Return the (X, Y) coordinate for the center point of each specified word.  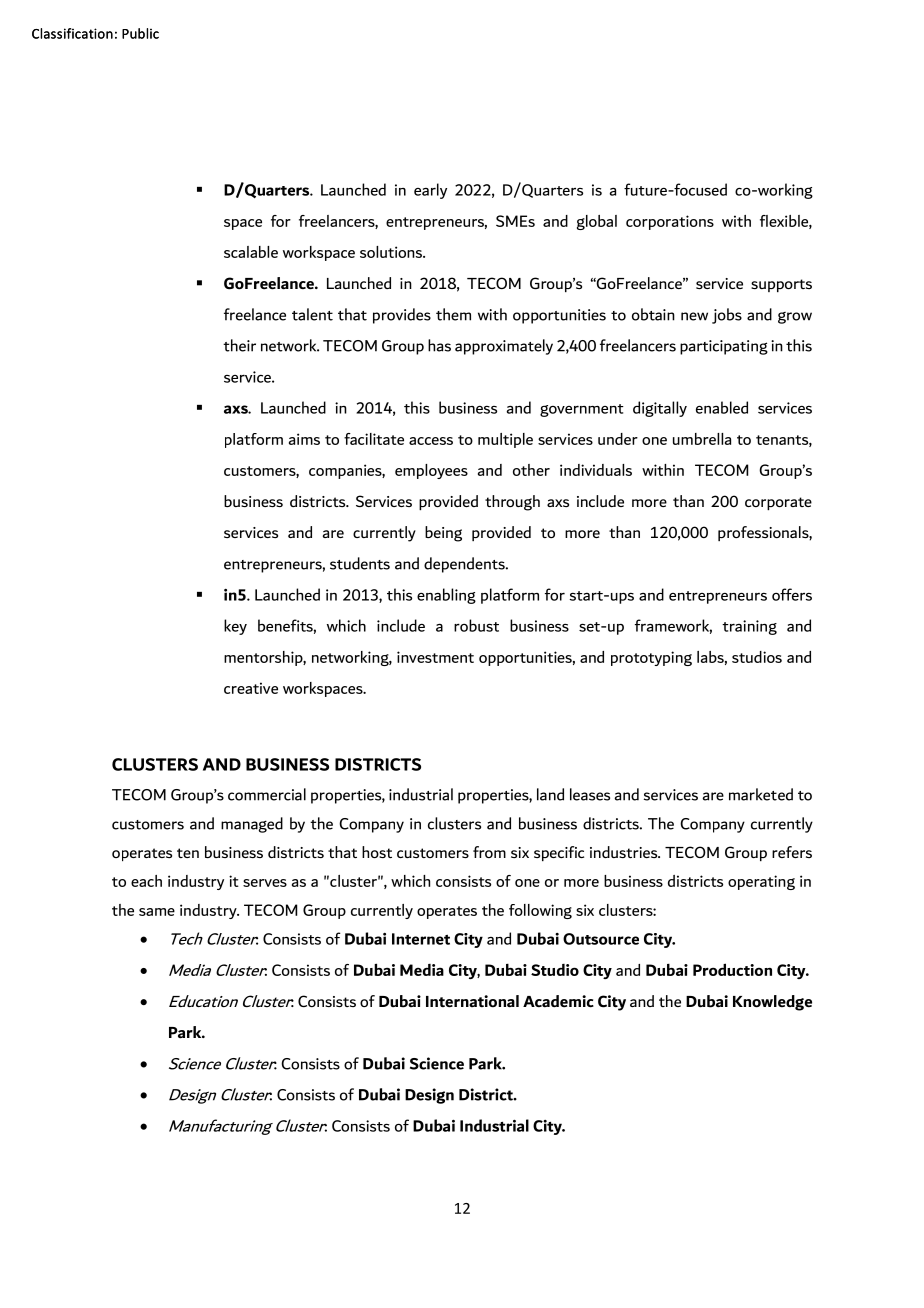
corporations (670, 222)
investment (435, 657)
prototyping (651, 658)
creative (251, 688)
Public (140, 33)
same (157, 912)
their (239, 345)
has (439, 345)
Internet (421, 939)
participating (724, 347)
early (430, 191)
